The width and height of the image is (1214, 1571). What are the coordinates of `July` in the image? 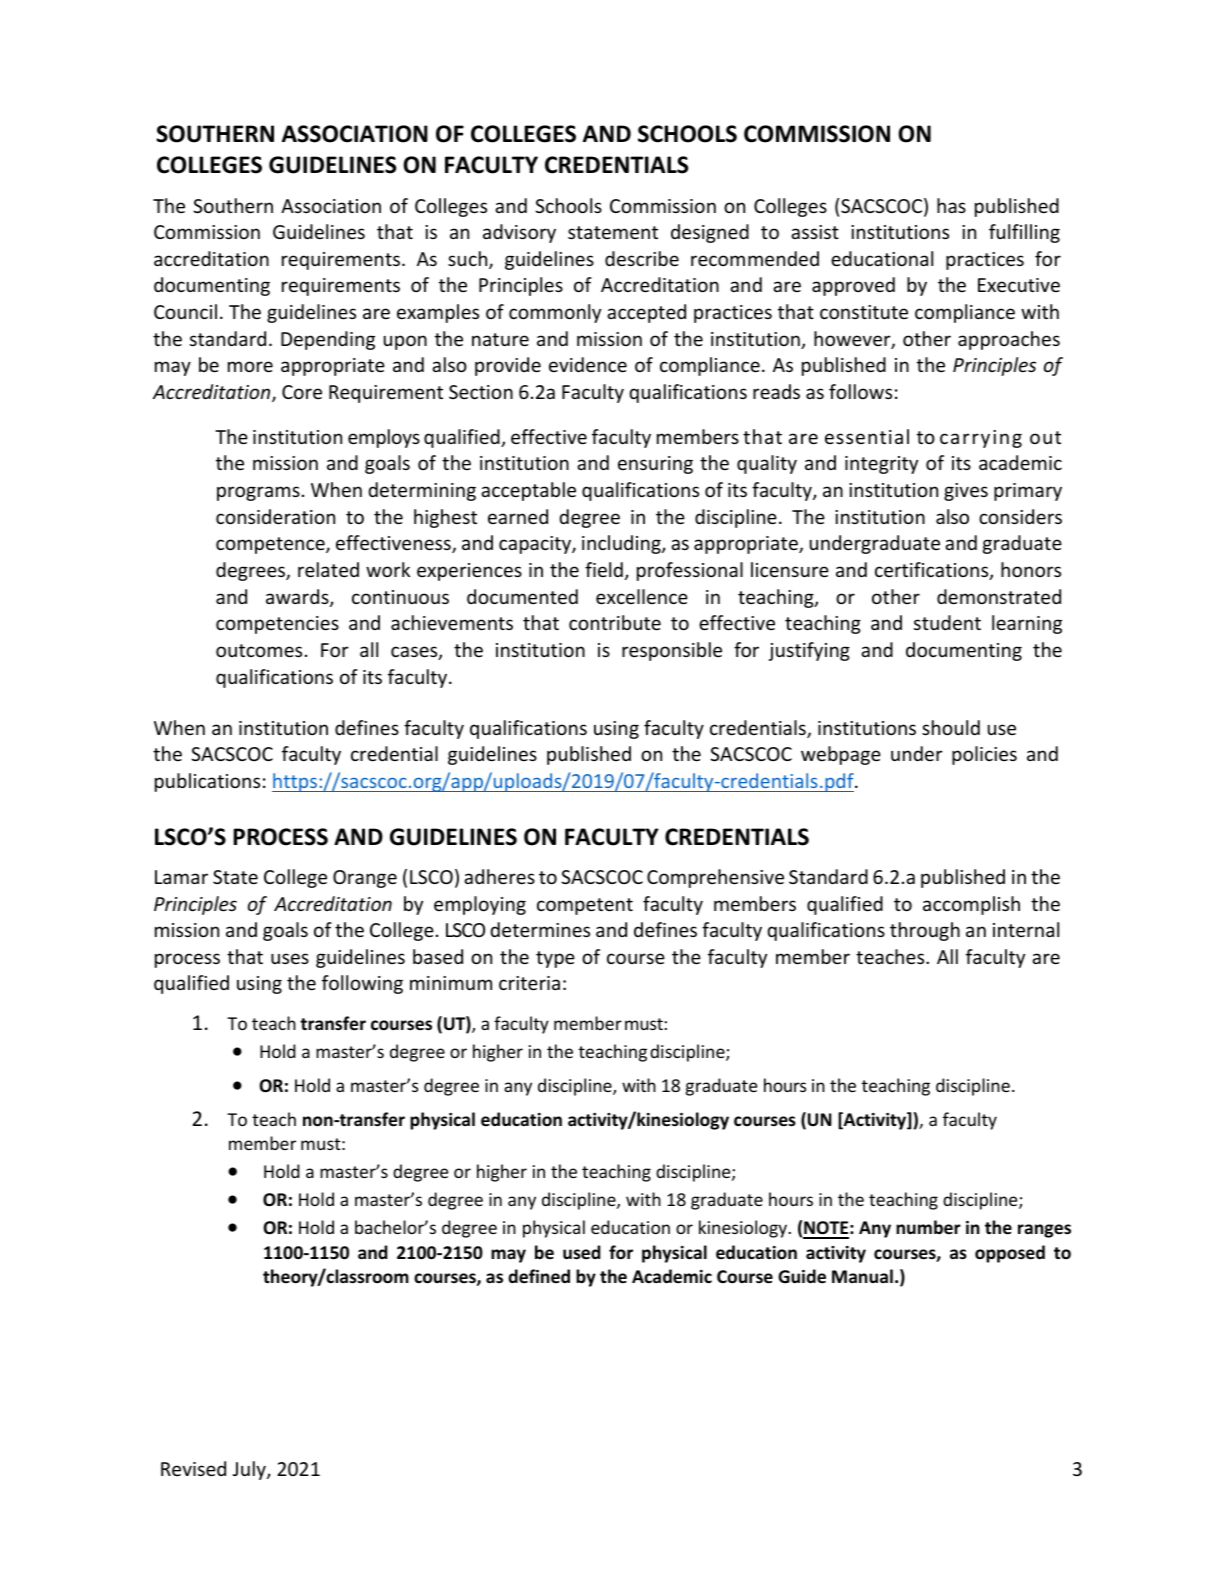 It's located at (250, 1470).
